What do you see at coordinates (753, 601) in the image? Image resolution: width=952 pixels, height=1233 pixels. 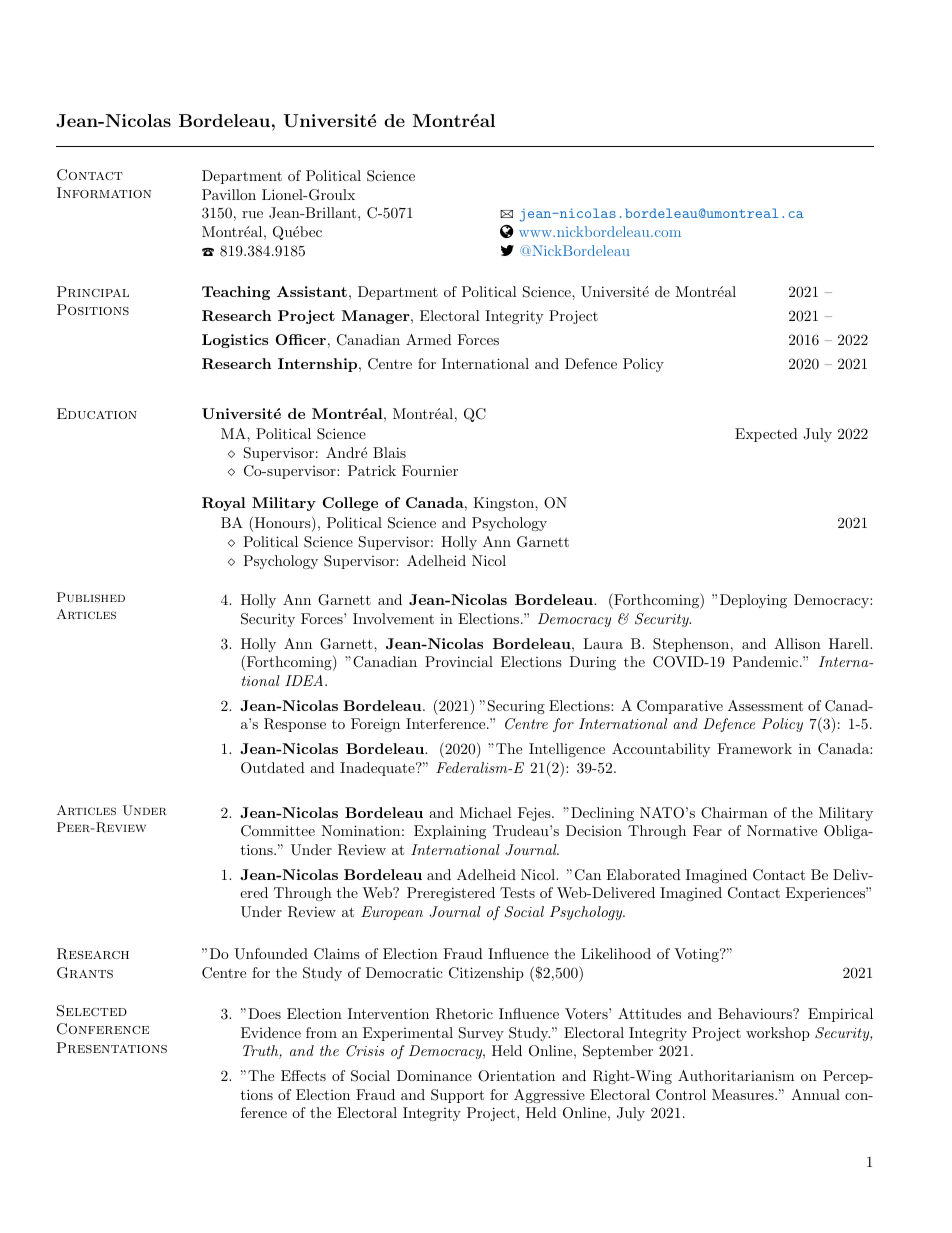 I see `Deploying` at bounding box center [753, 601].
